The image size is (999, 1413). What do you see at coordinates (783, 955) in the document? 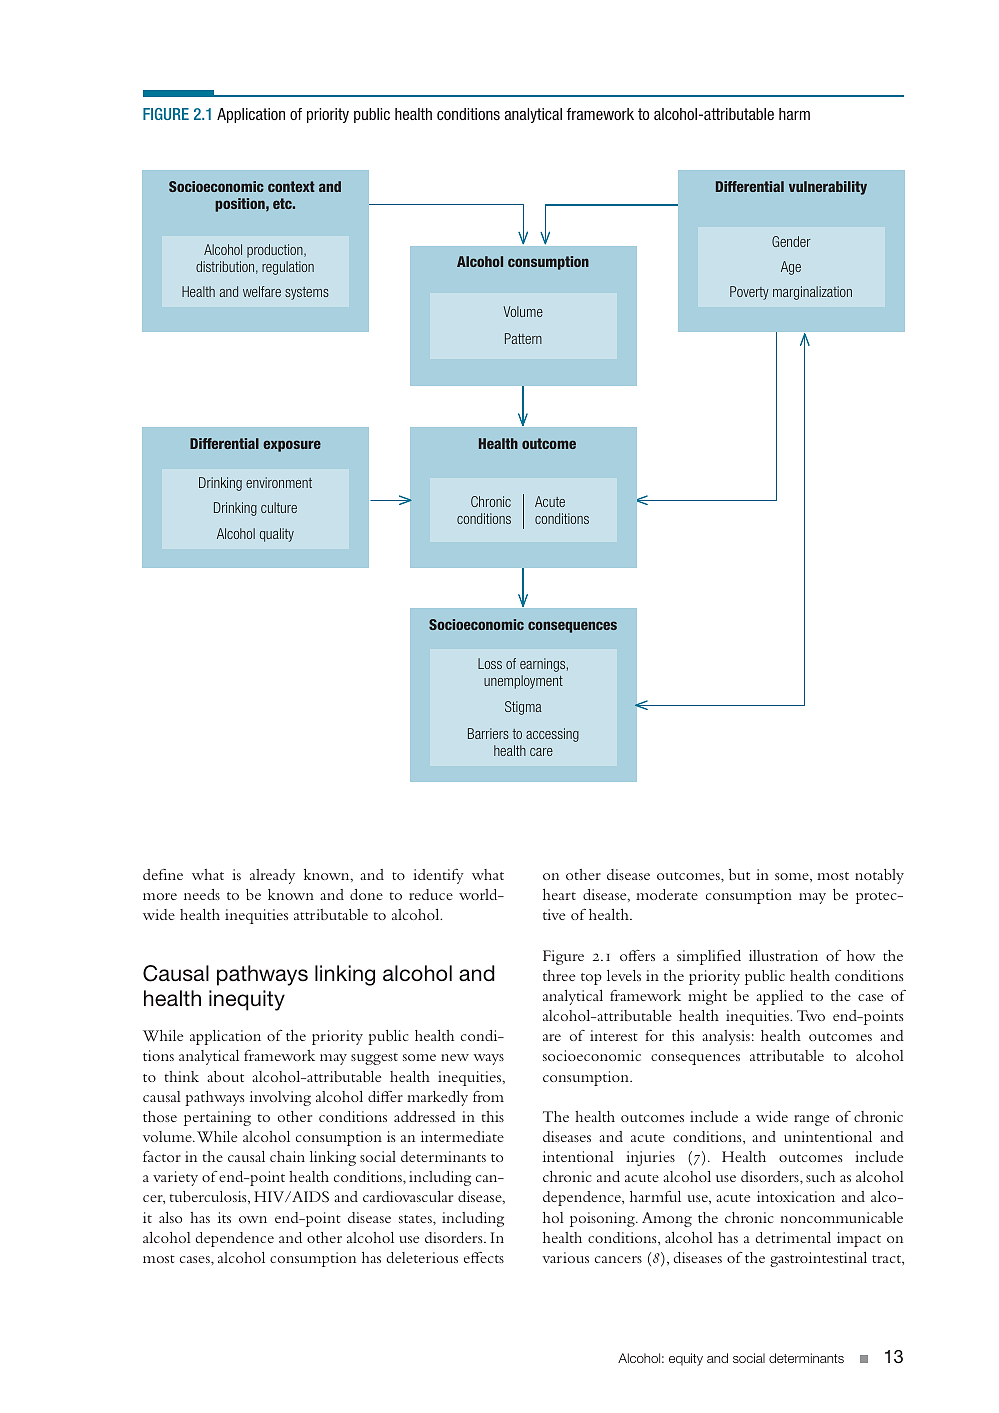
I see `illustration` at bounding box center [783, 955].
